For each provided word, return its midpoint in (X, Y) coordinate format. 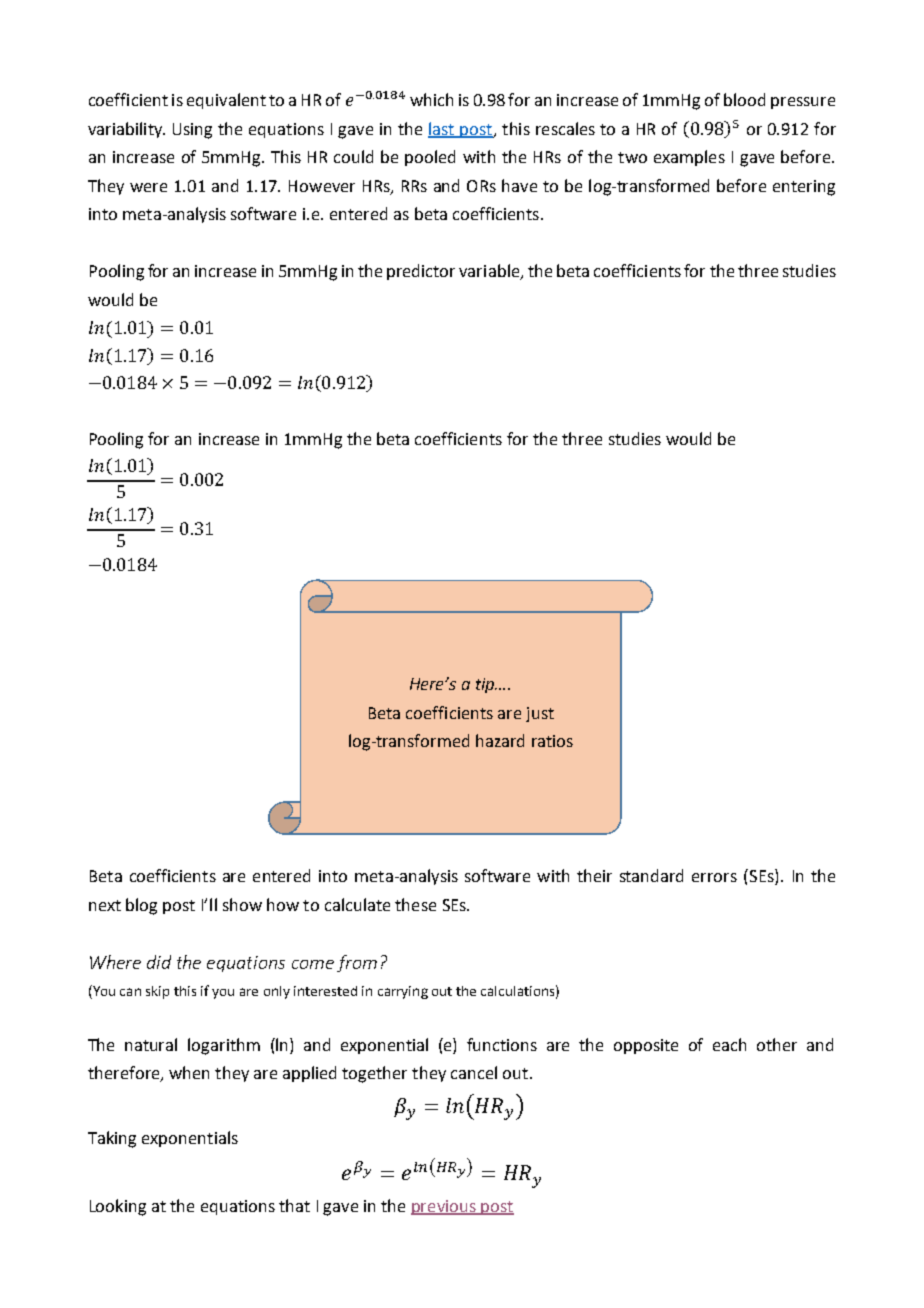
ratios (552, 741)
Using (192, 131)
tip (486, 685)
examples (689, 158)
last (442, 129)
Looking (118, 1207)
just (540, 714)
